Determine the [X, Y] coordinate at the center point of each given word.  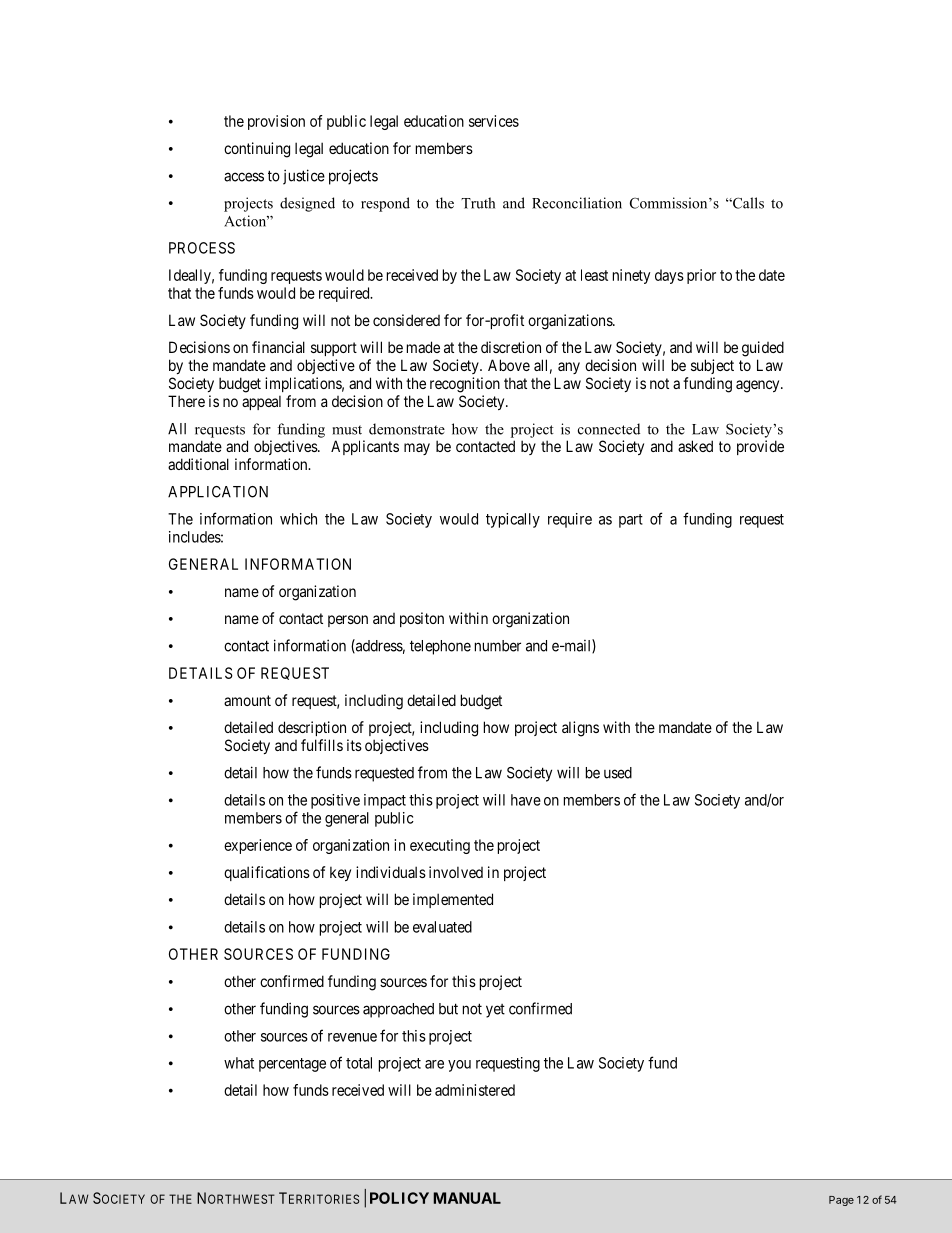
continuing [257, 150]
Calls [747, 203]
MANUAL [467, 1198]
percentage [292, 1065]
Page [841, 1201]
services [494, 121]
